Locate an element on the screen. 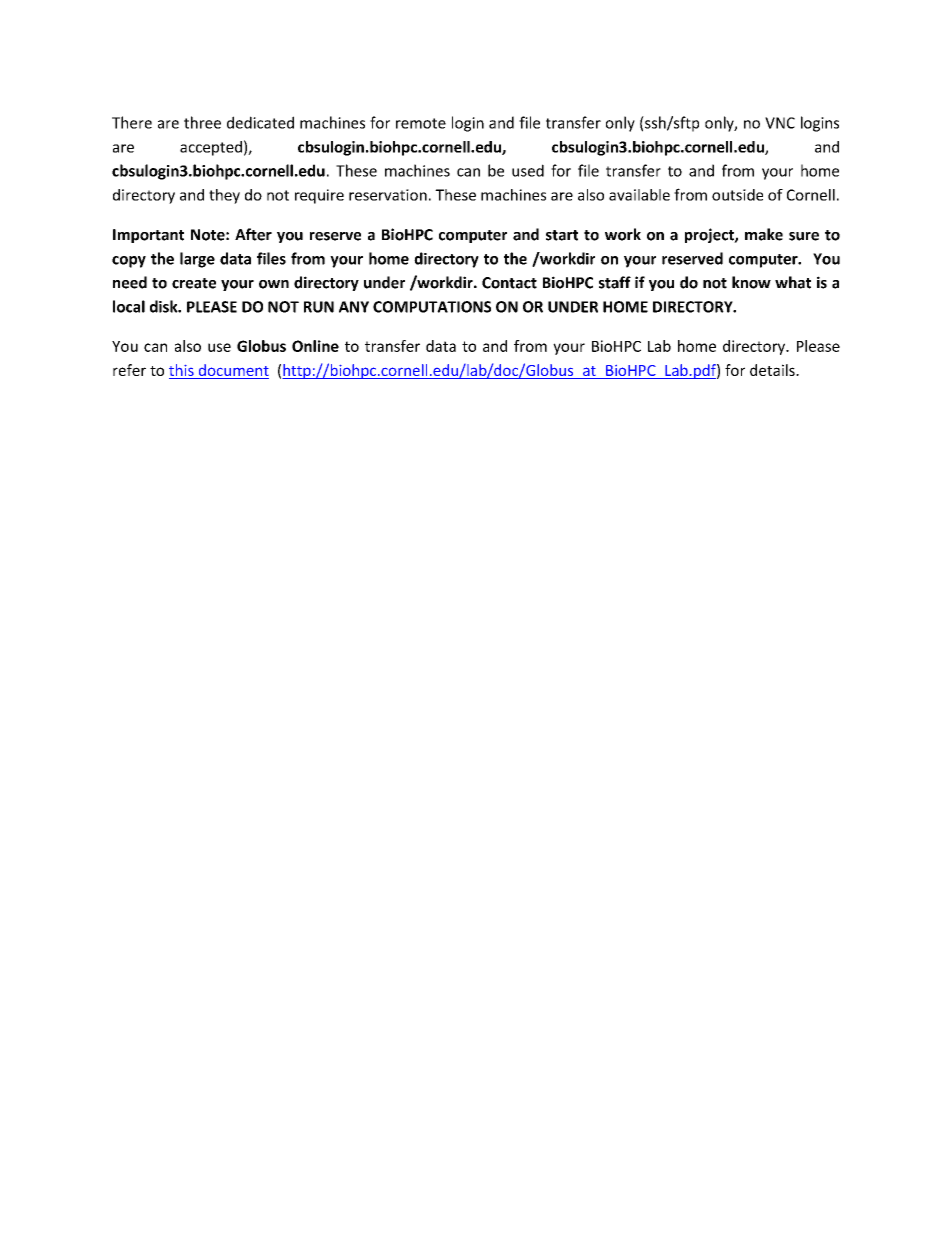 The image size is (952, 1233). three is located at coordinates (202, 122).
